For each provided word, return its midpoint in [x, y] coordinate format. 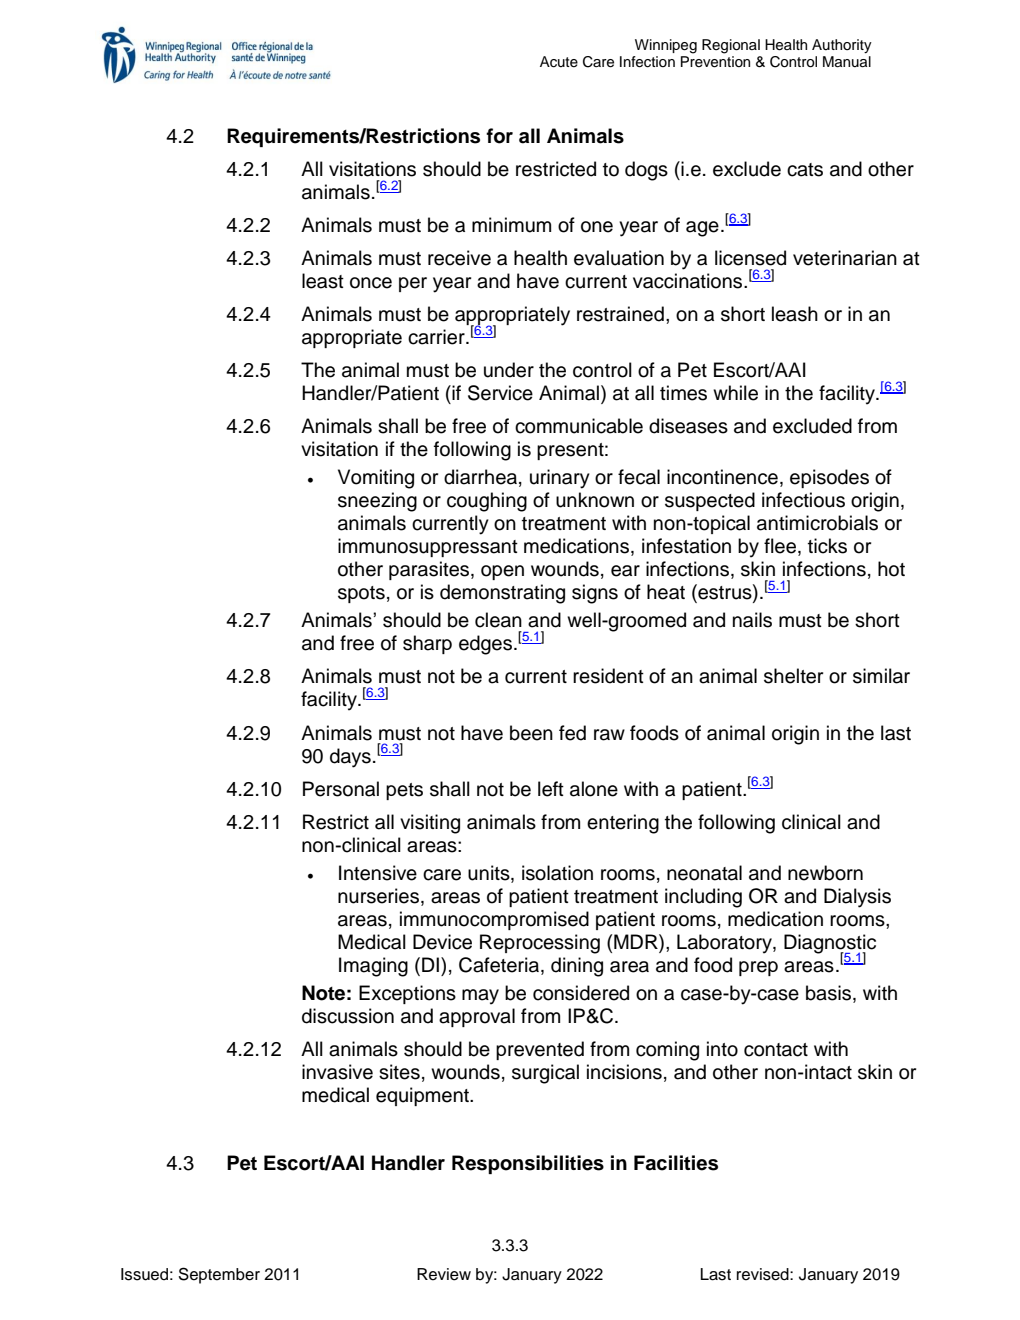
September [219, 1275]
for [499, 136]
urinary [560, 479]
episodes [829, 478]
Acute [559, 62]
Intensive [378, 873]
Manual [847, 61]
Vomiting [376, 479]
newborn [825, 873]
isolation [557, 873]
